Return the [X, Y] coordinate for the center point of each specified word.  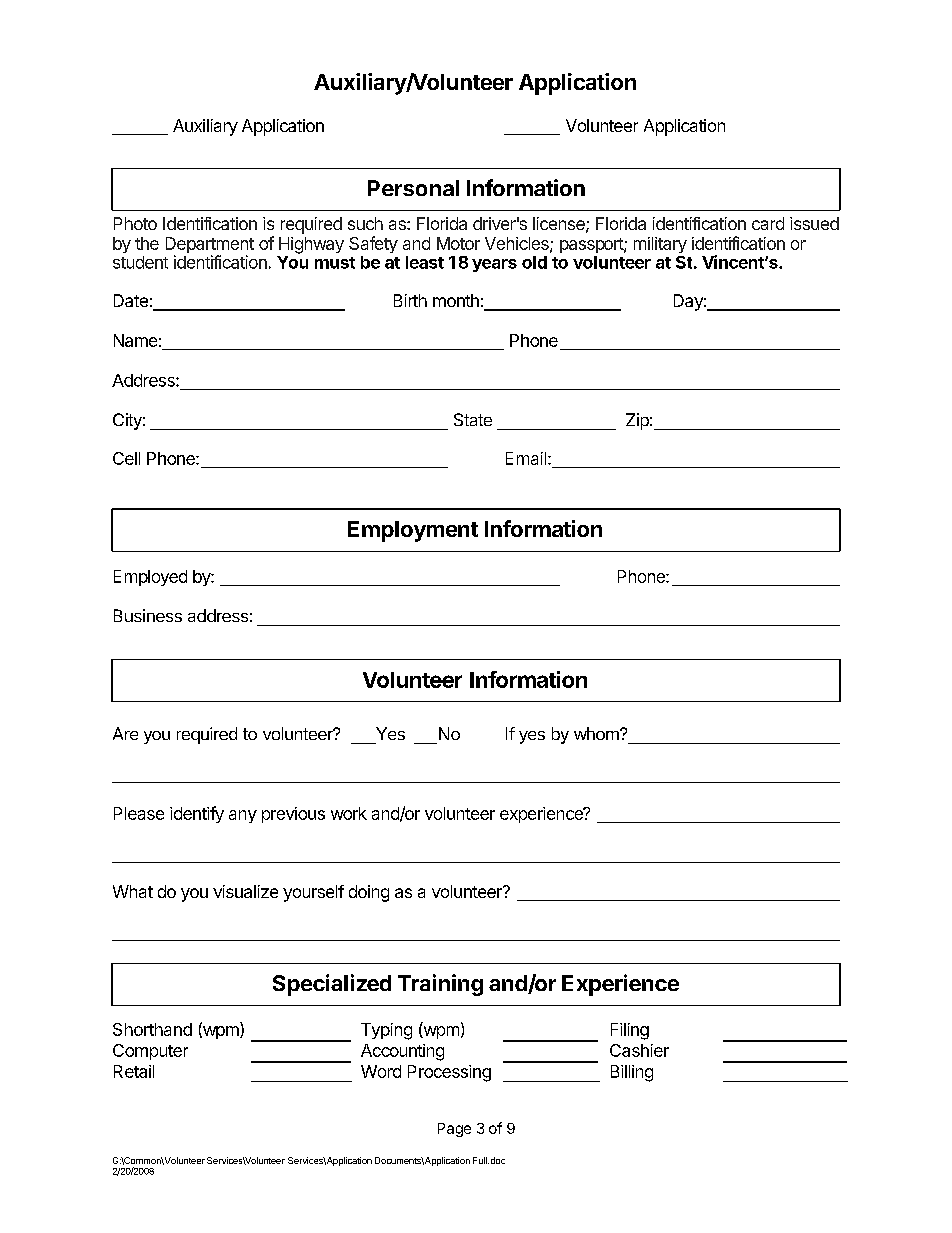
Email [527, 458]
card [768, 223]
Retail [134, 1071]
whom [597, 733]
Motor [458, 243]
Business [148, 615]
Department [210, 246]
